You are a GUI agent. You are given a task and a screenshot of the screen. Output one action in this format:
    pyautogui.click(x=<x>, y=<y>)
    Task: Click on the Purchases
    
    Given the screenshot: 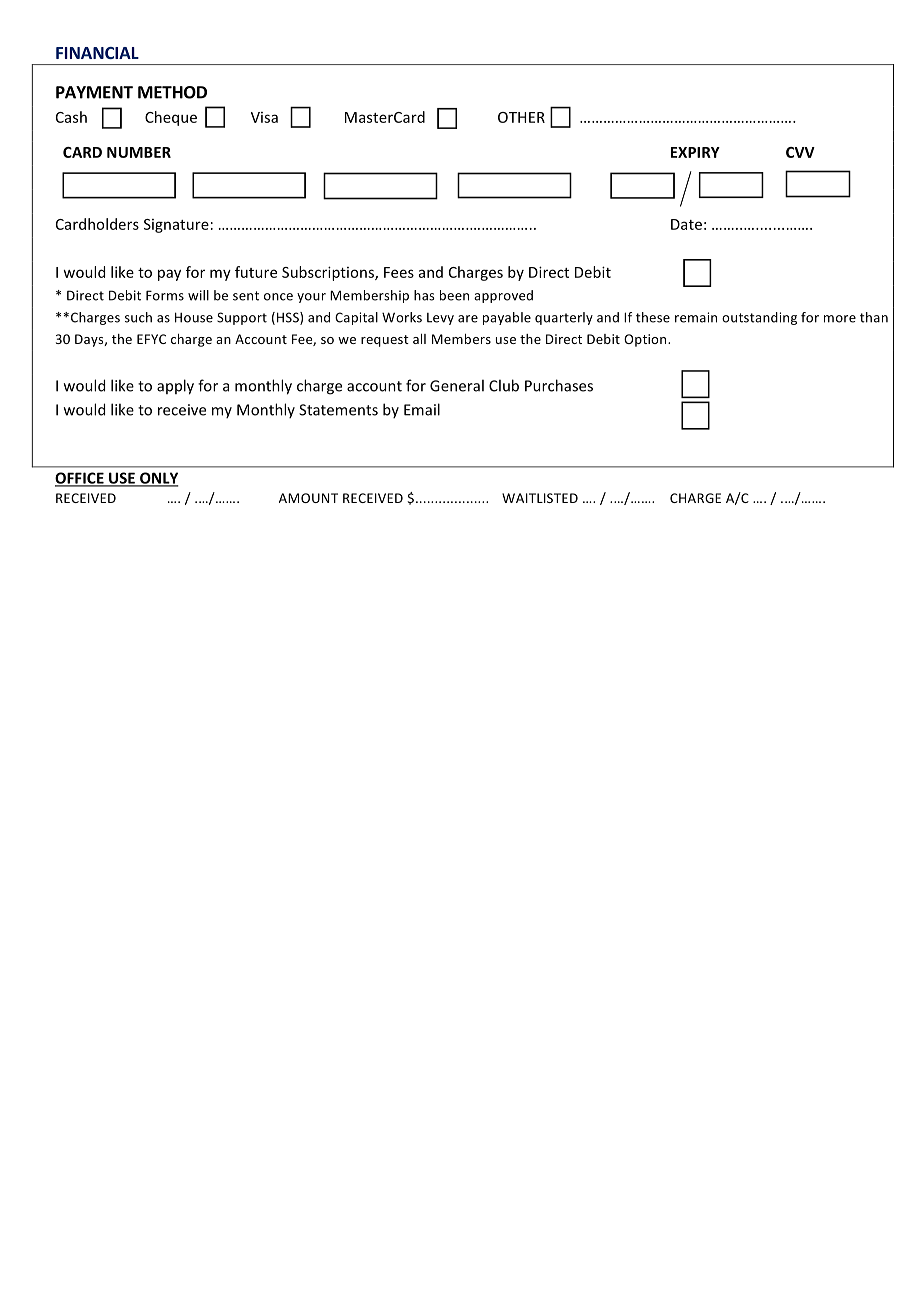 What is the action you would take?
    pyautogui.click(x=559, y=385)
